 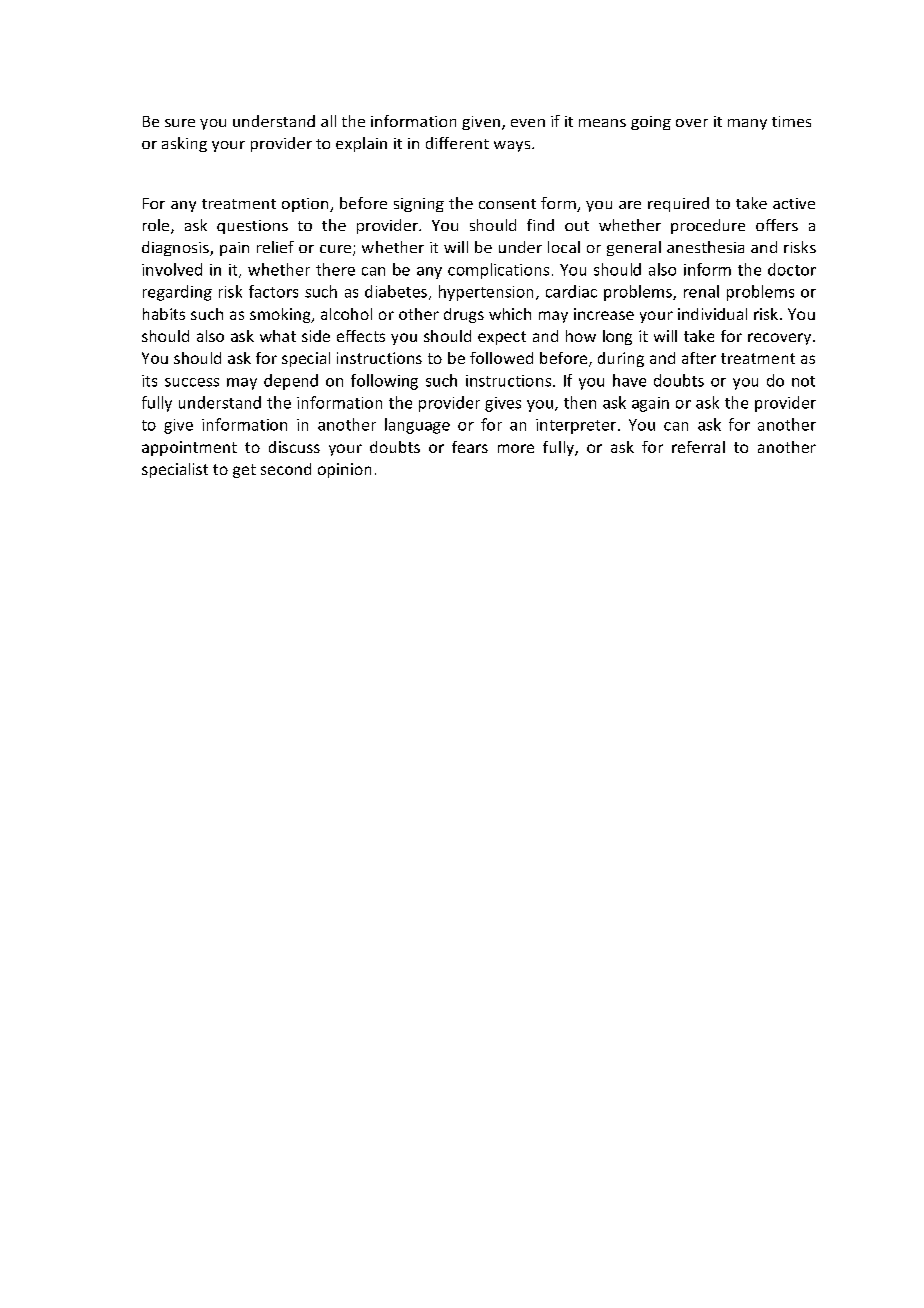 I want to click on followed, so click(x=501, y=358).
